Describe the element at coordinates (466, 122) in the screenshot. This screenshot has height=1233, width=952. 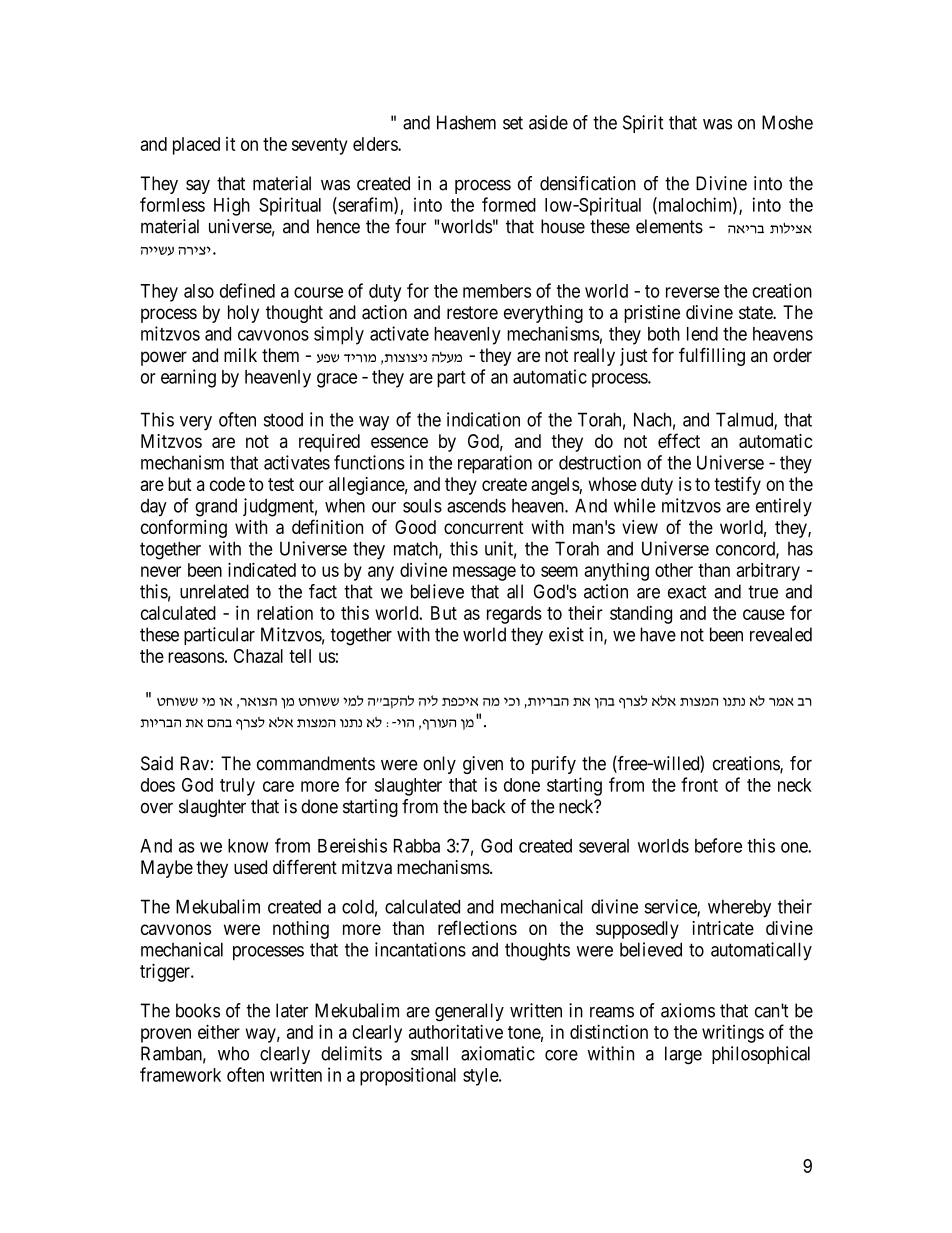
I see `Hashem` at that location.
